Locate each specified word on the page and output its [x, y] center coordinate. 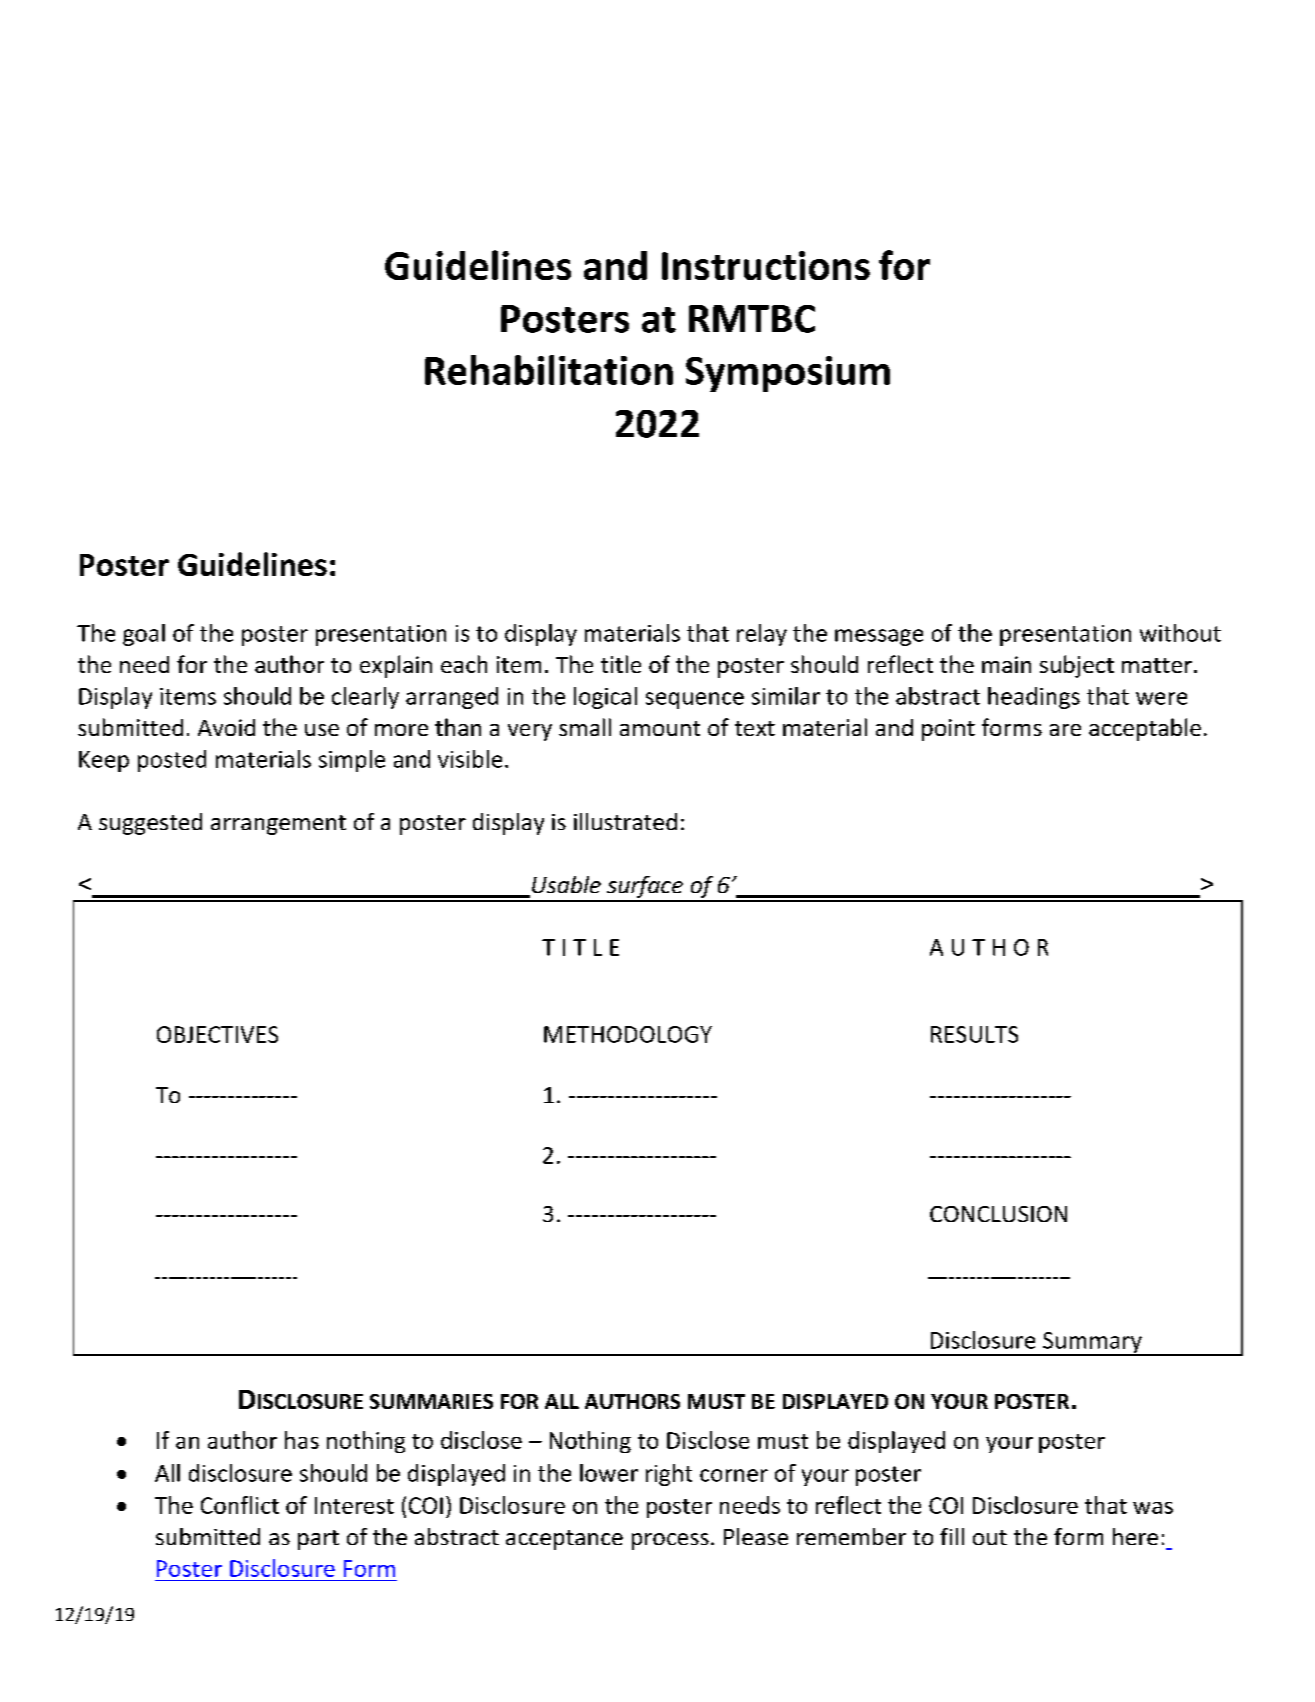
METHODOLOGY [628, 1034]
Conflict [240, 1505]
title [621, 664]
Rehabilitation [549, 370]
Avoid [226, 727]
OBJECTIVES [217, 1034]
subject [1077, 666]
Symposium [788, 374]
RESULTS [974, 1034]
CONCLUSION [998, 1214]
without [1180, 633]
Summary [1092, 1343]
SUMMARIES [431, 1401]
